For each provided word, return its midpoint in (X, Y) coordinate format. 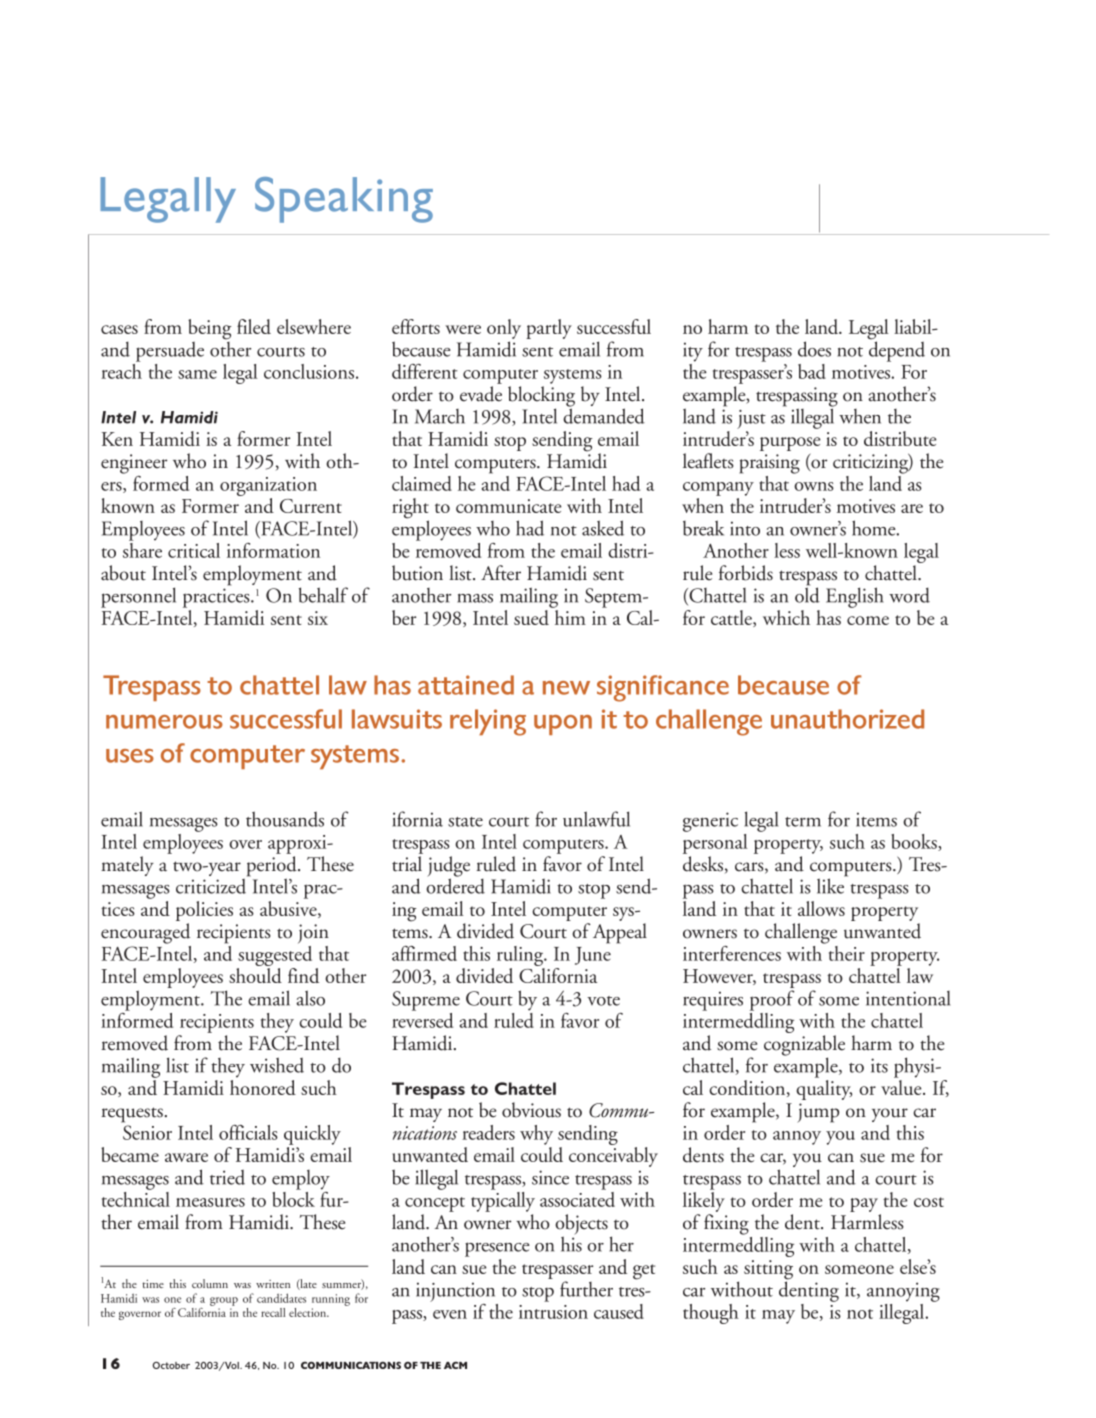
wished (277, 1065)
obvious (531, 1110)
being (210, 329)
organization (268, 488)
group (224, 1301)
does (814, 349)
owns (814, 486)
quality (824, 1090)
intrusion (553, 1312)
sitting (768, 1271)
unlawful (596, 819)
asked (603, 528)
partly (549, 329)
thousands (285, 819)
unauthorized (847, 719)
